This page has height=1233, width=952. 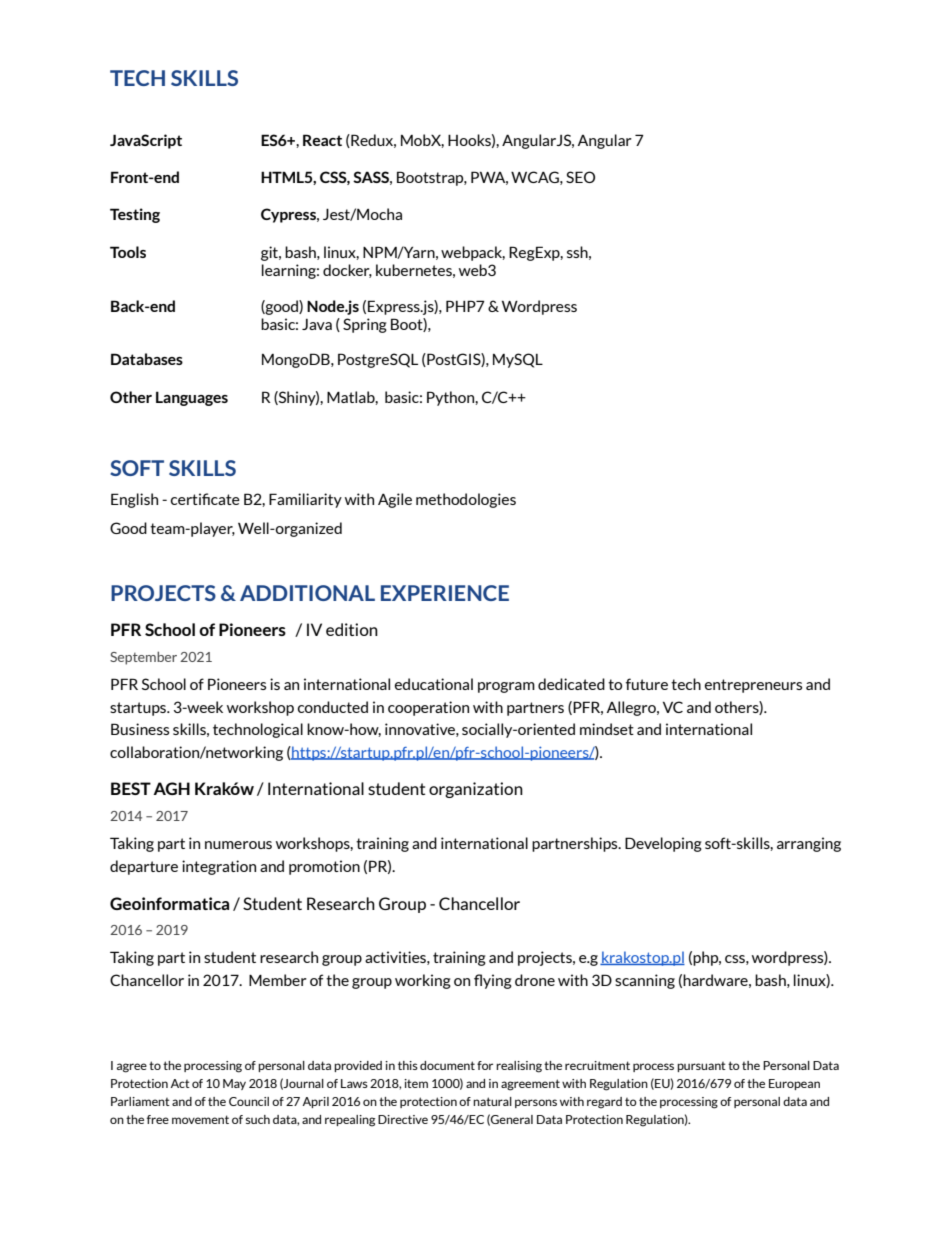 I want to click on organization, so click(x=476, y=790).
